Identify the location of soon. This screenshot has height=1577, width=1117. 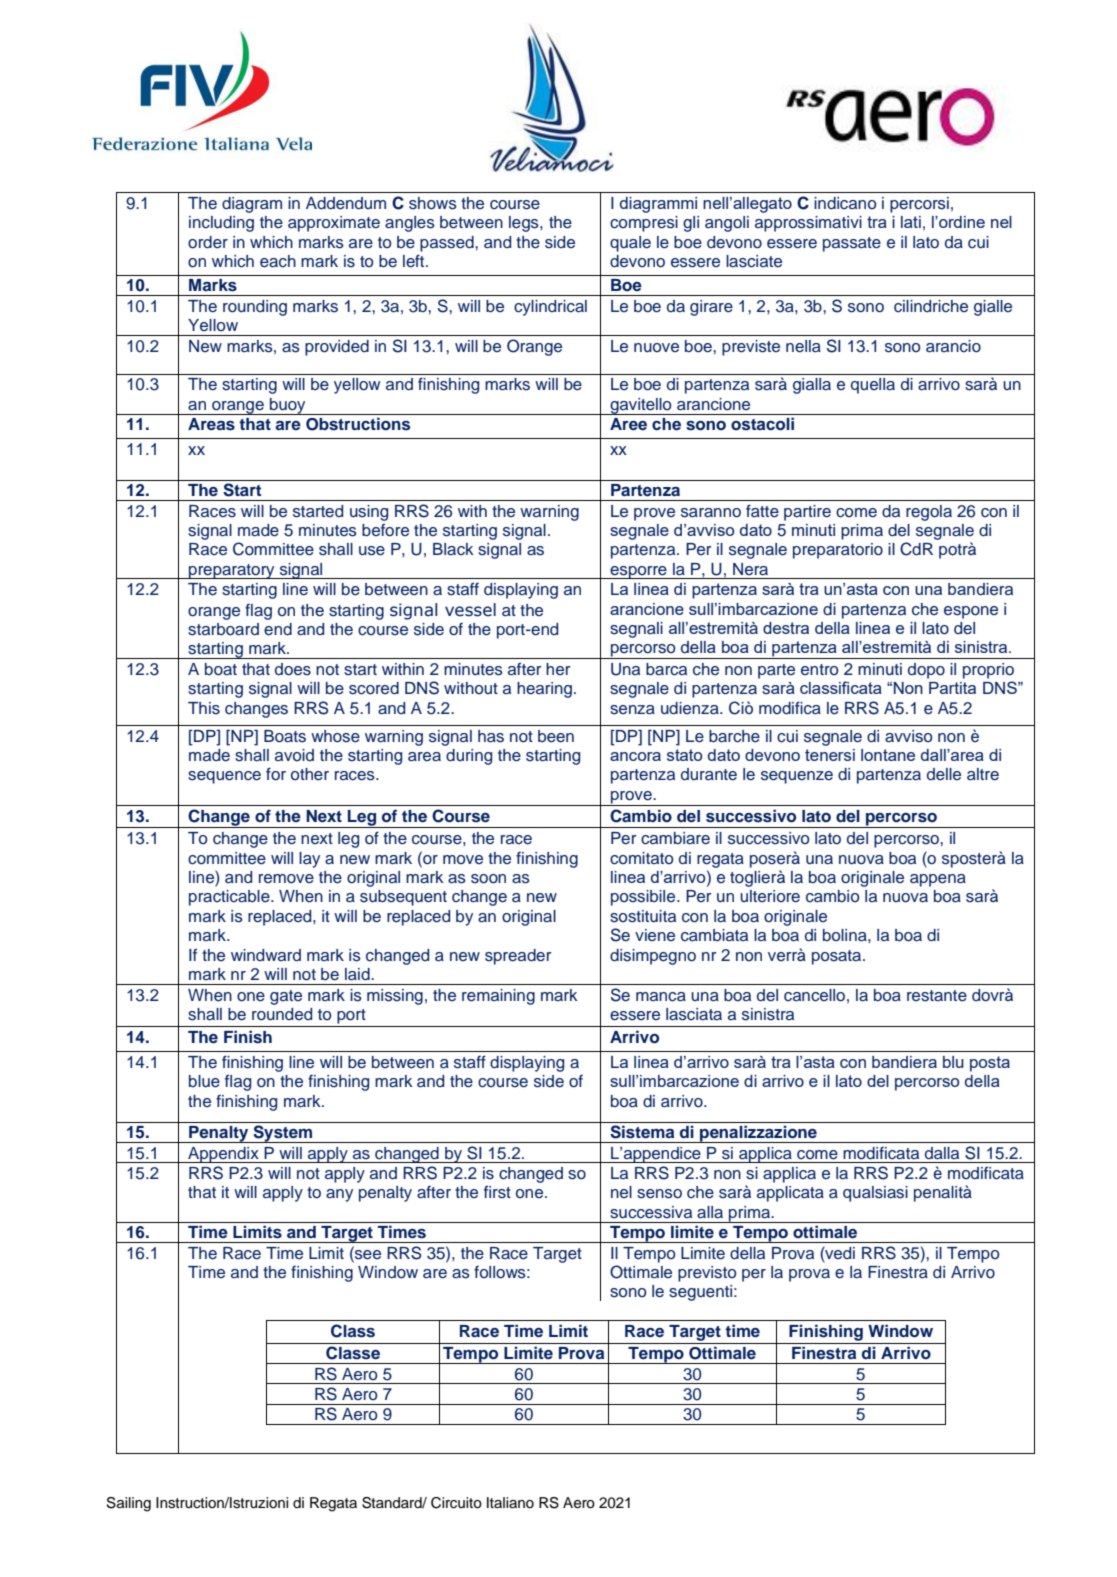
(488, 879).
